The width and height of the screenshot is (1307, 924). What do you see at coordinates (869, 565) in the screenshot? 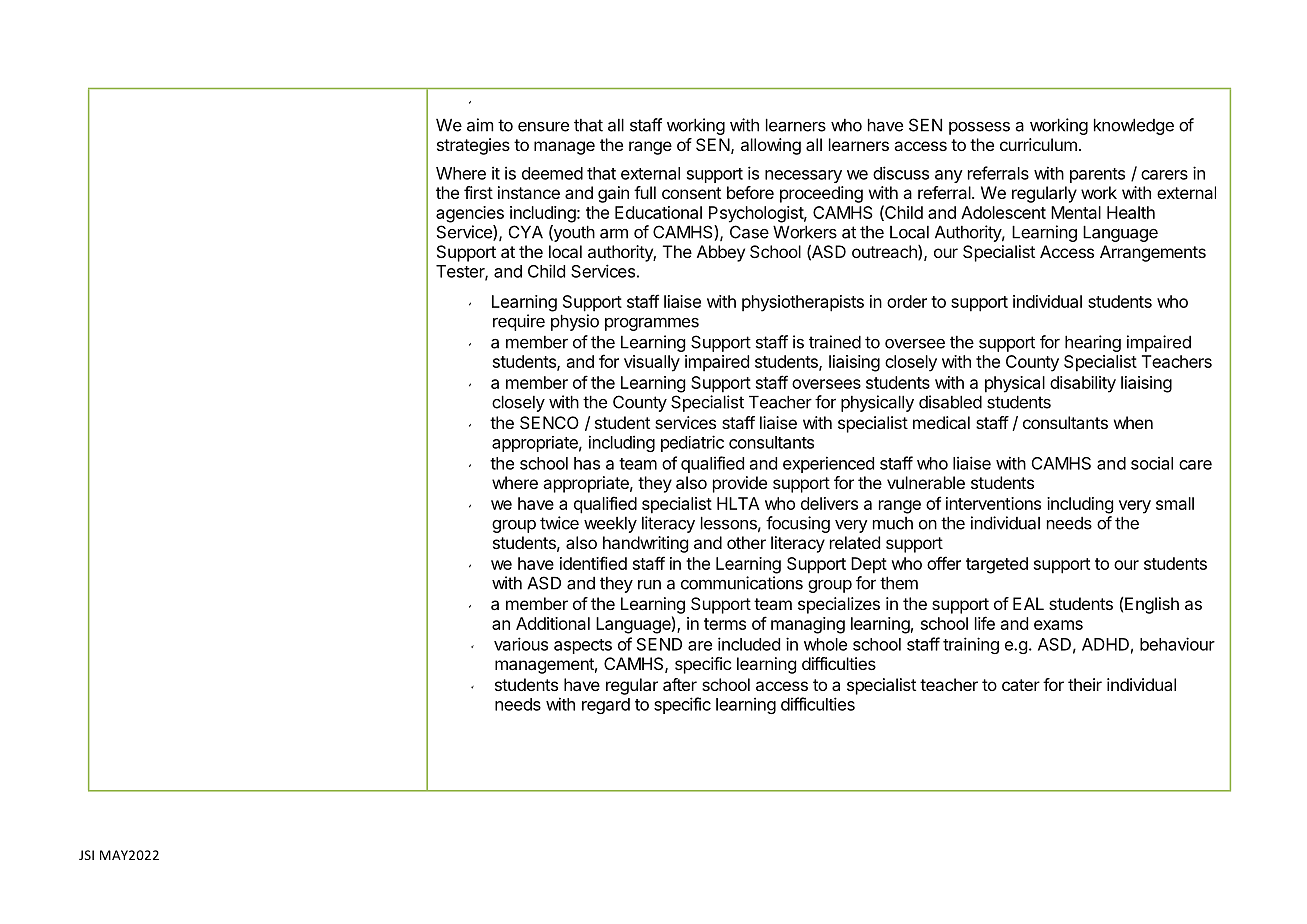
I see `Dept` at bounding box center [869, 565].
